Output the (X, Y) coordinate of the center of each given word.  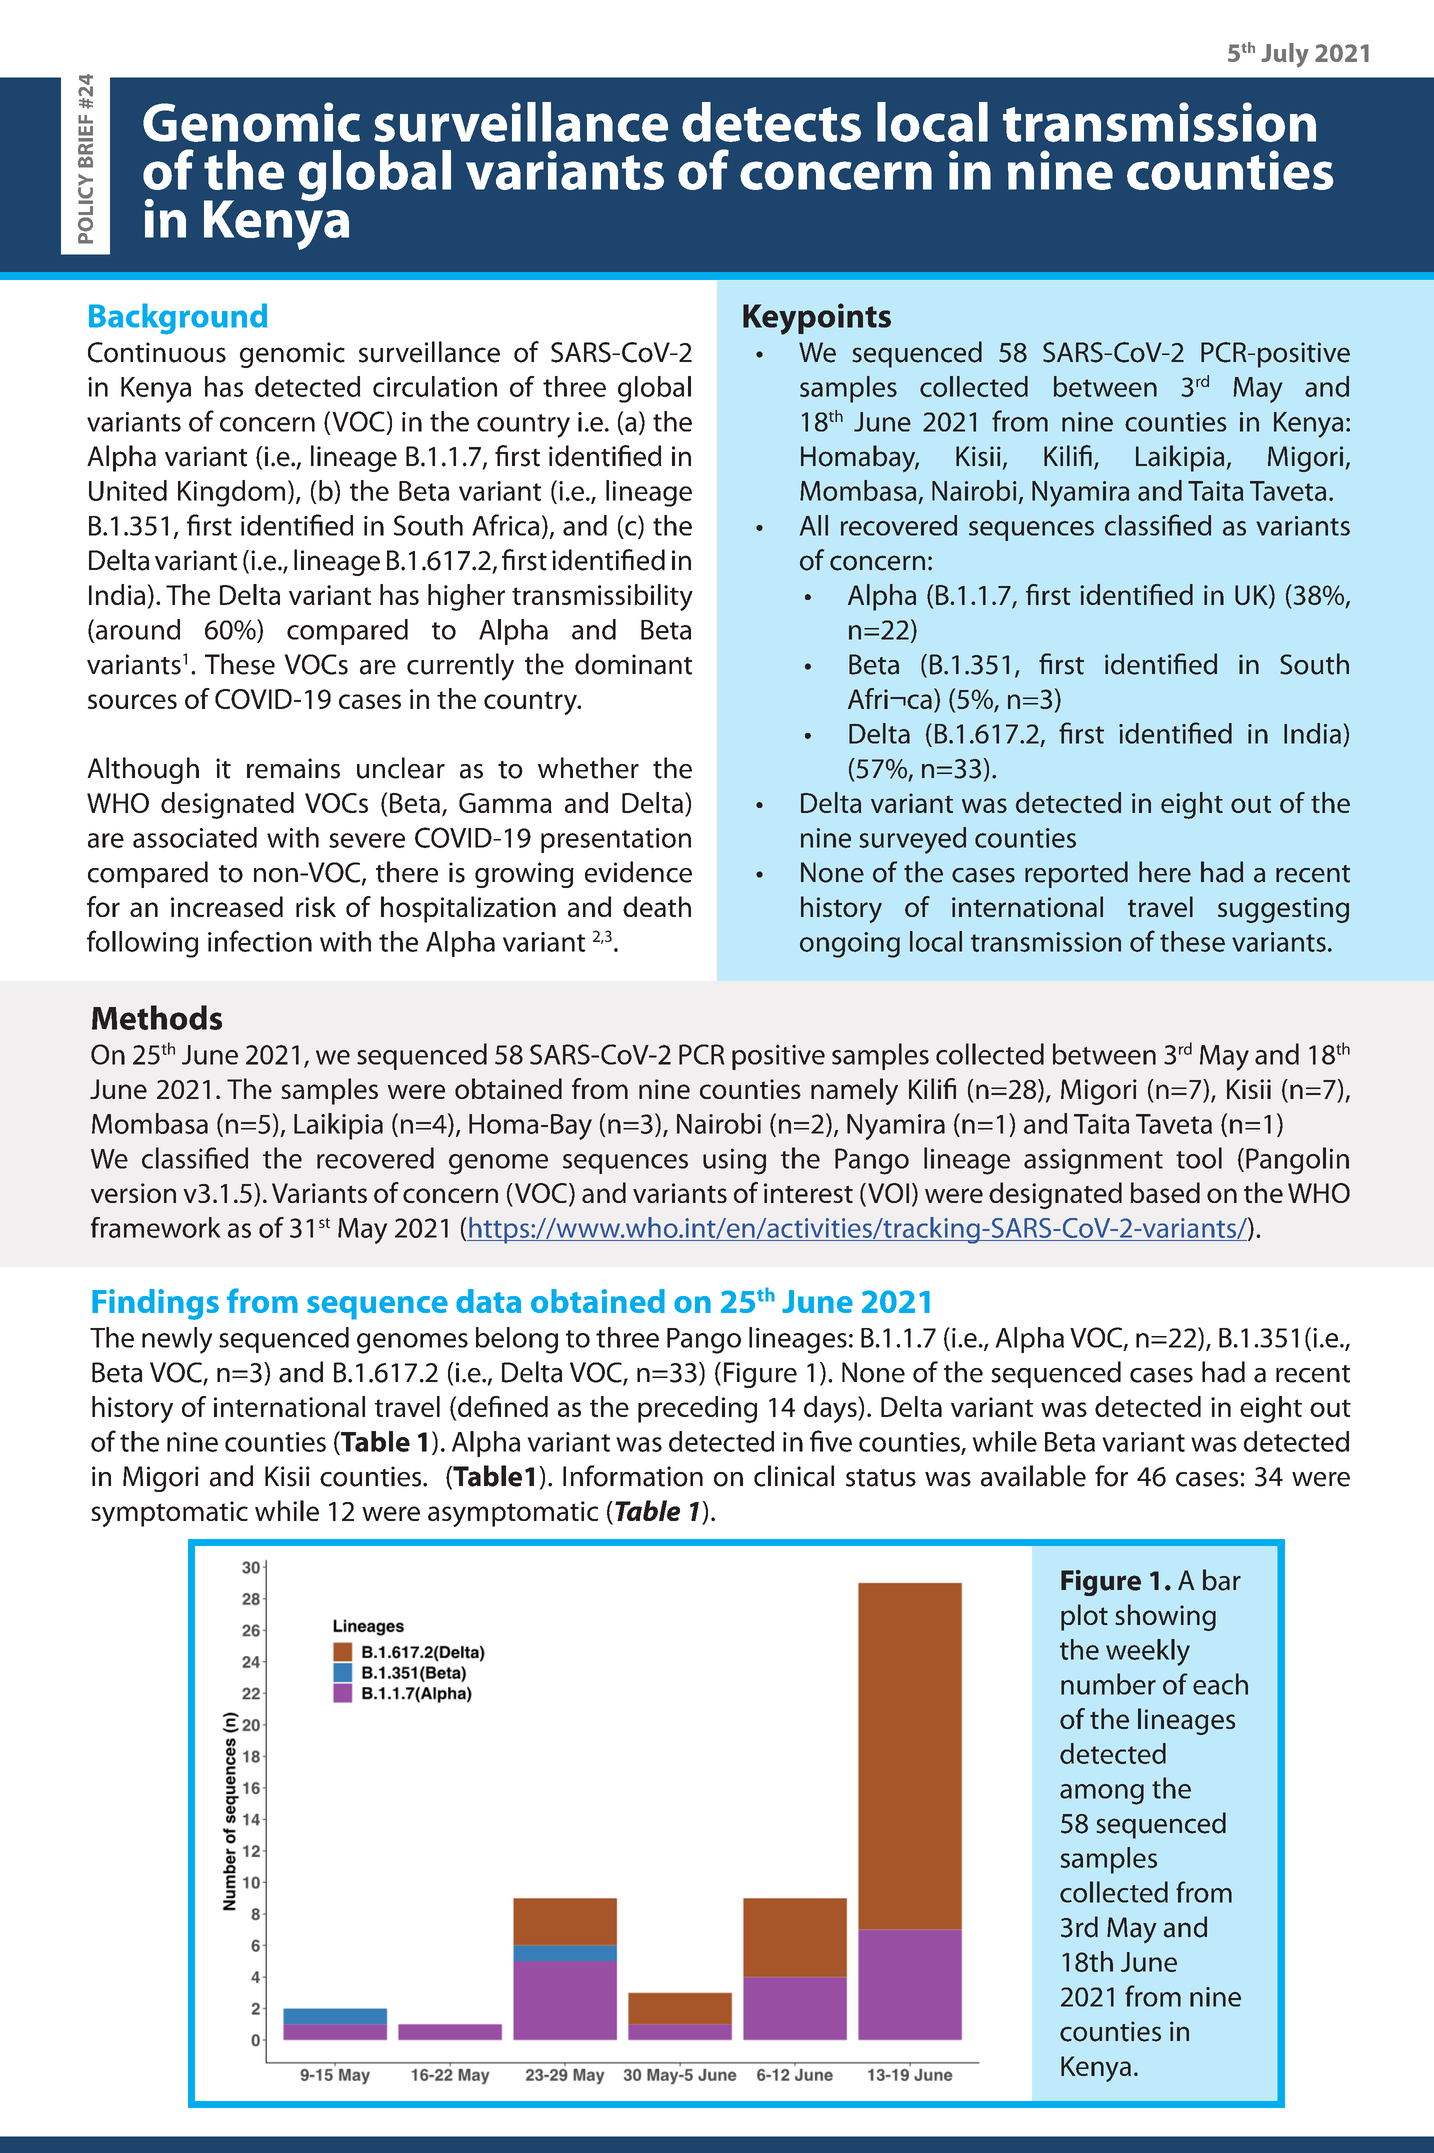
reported (1076, 874)
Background (178, 319)
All (814, 525)
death (657, 906)
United (128, 490)
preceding (697, 1409)
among (1102, 1794)
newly (177, 1340)
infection (260, 941)
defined (502, 1406)
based (1165, 1192)
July (1285, 55)
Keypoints (817, 319)
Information (633, 1476)
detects (771, 122)
